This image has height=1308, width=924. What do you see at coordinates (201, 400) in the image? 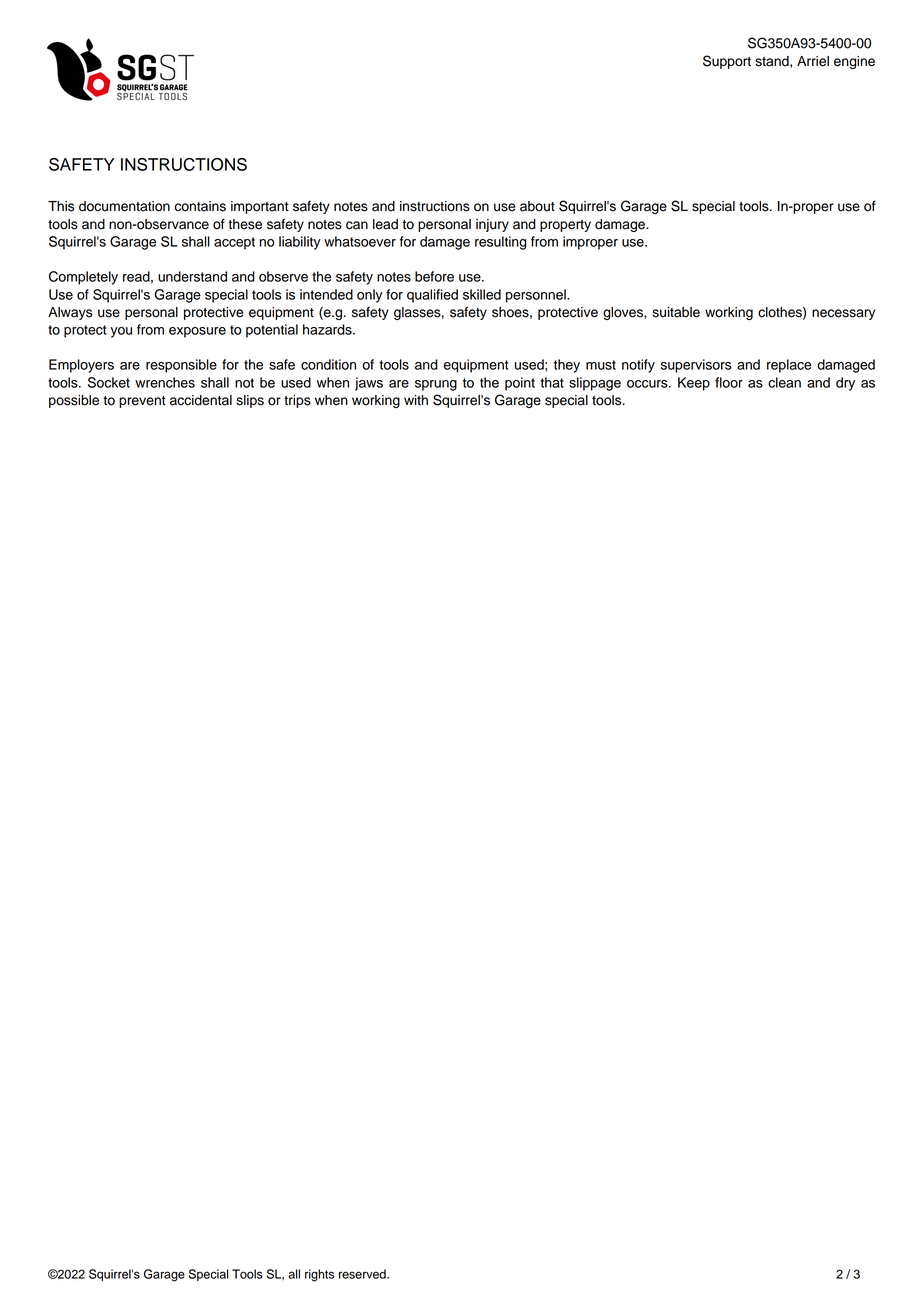
I see `accidental` at bounding box center [201, 400].
